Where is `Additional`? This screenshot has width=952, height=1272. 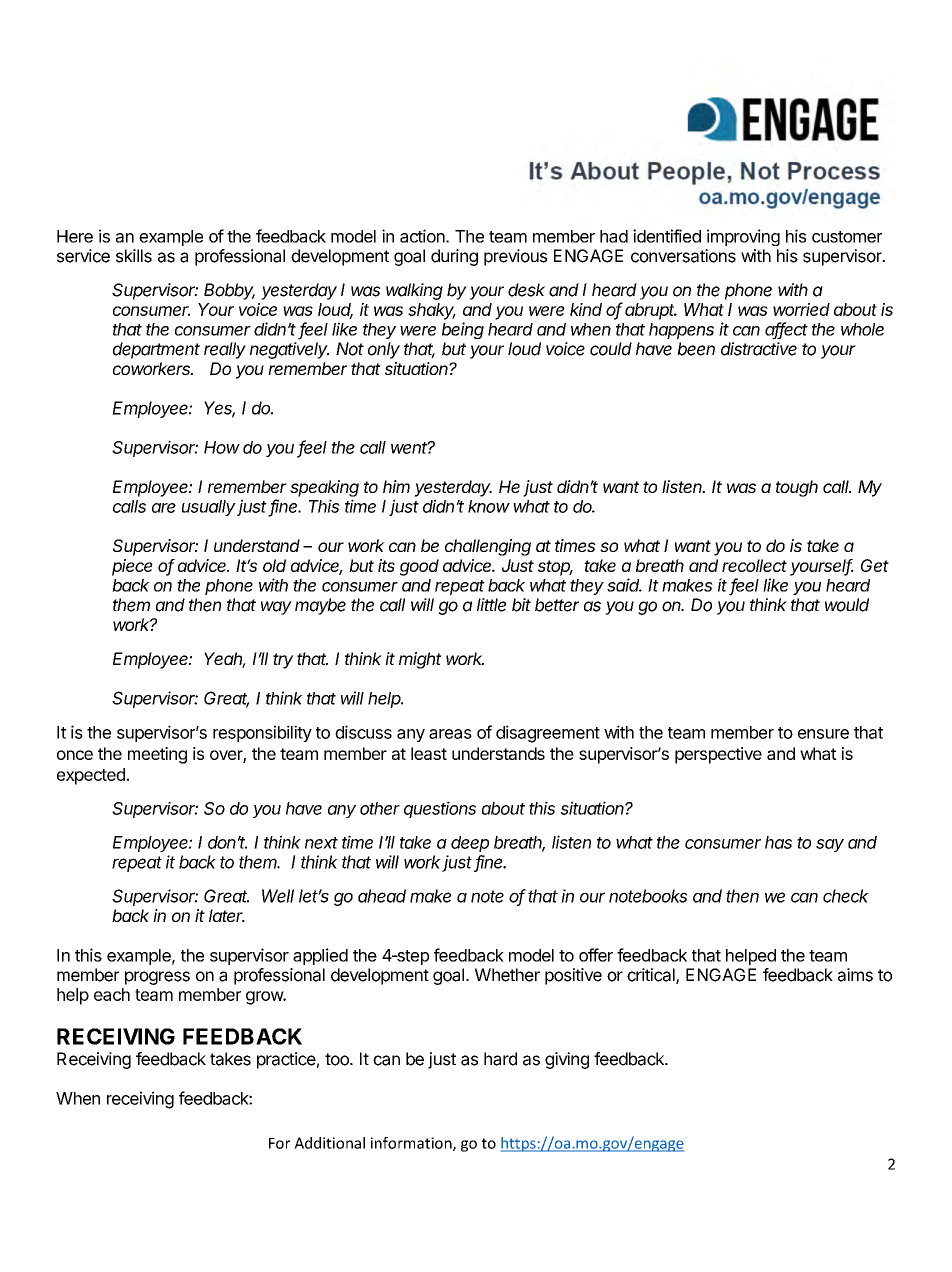
Additional is located at coordinates (329, 1143).
